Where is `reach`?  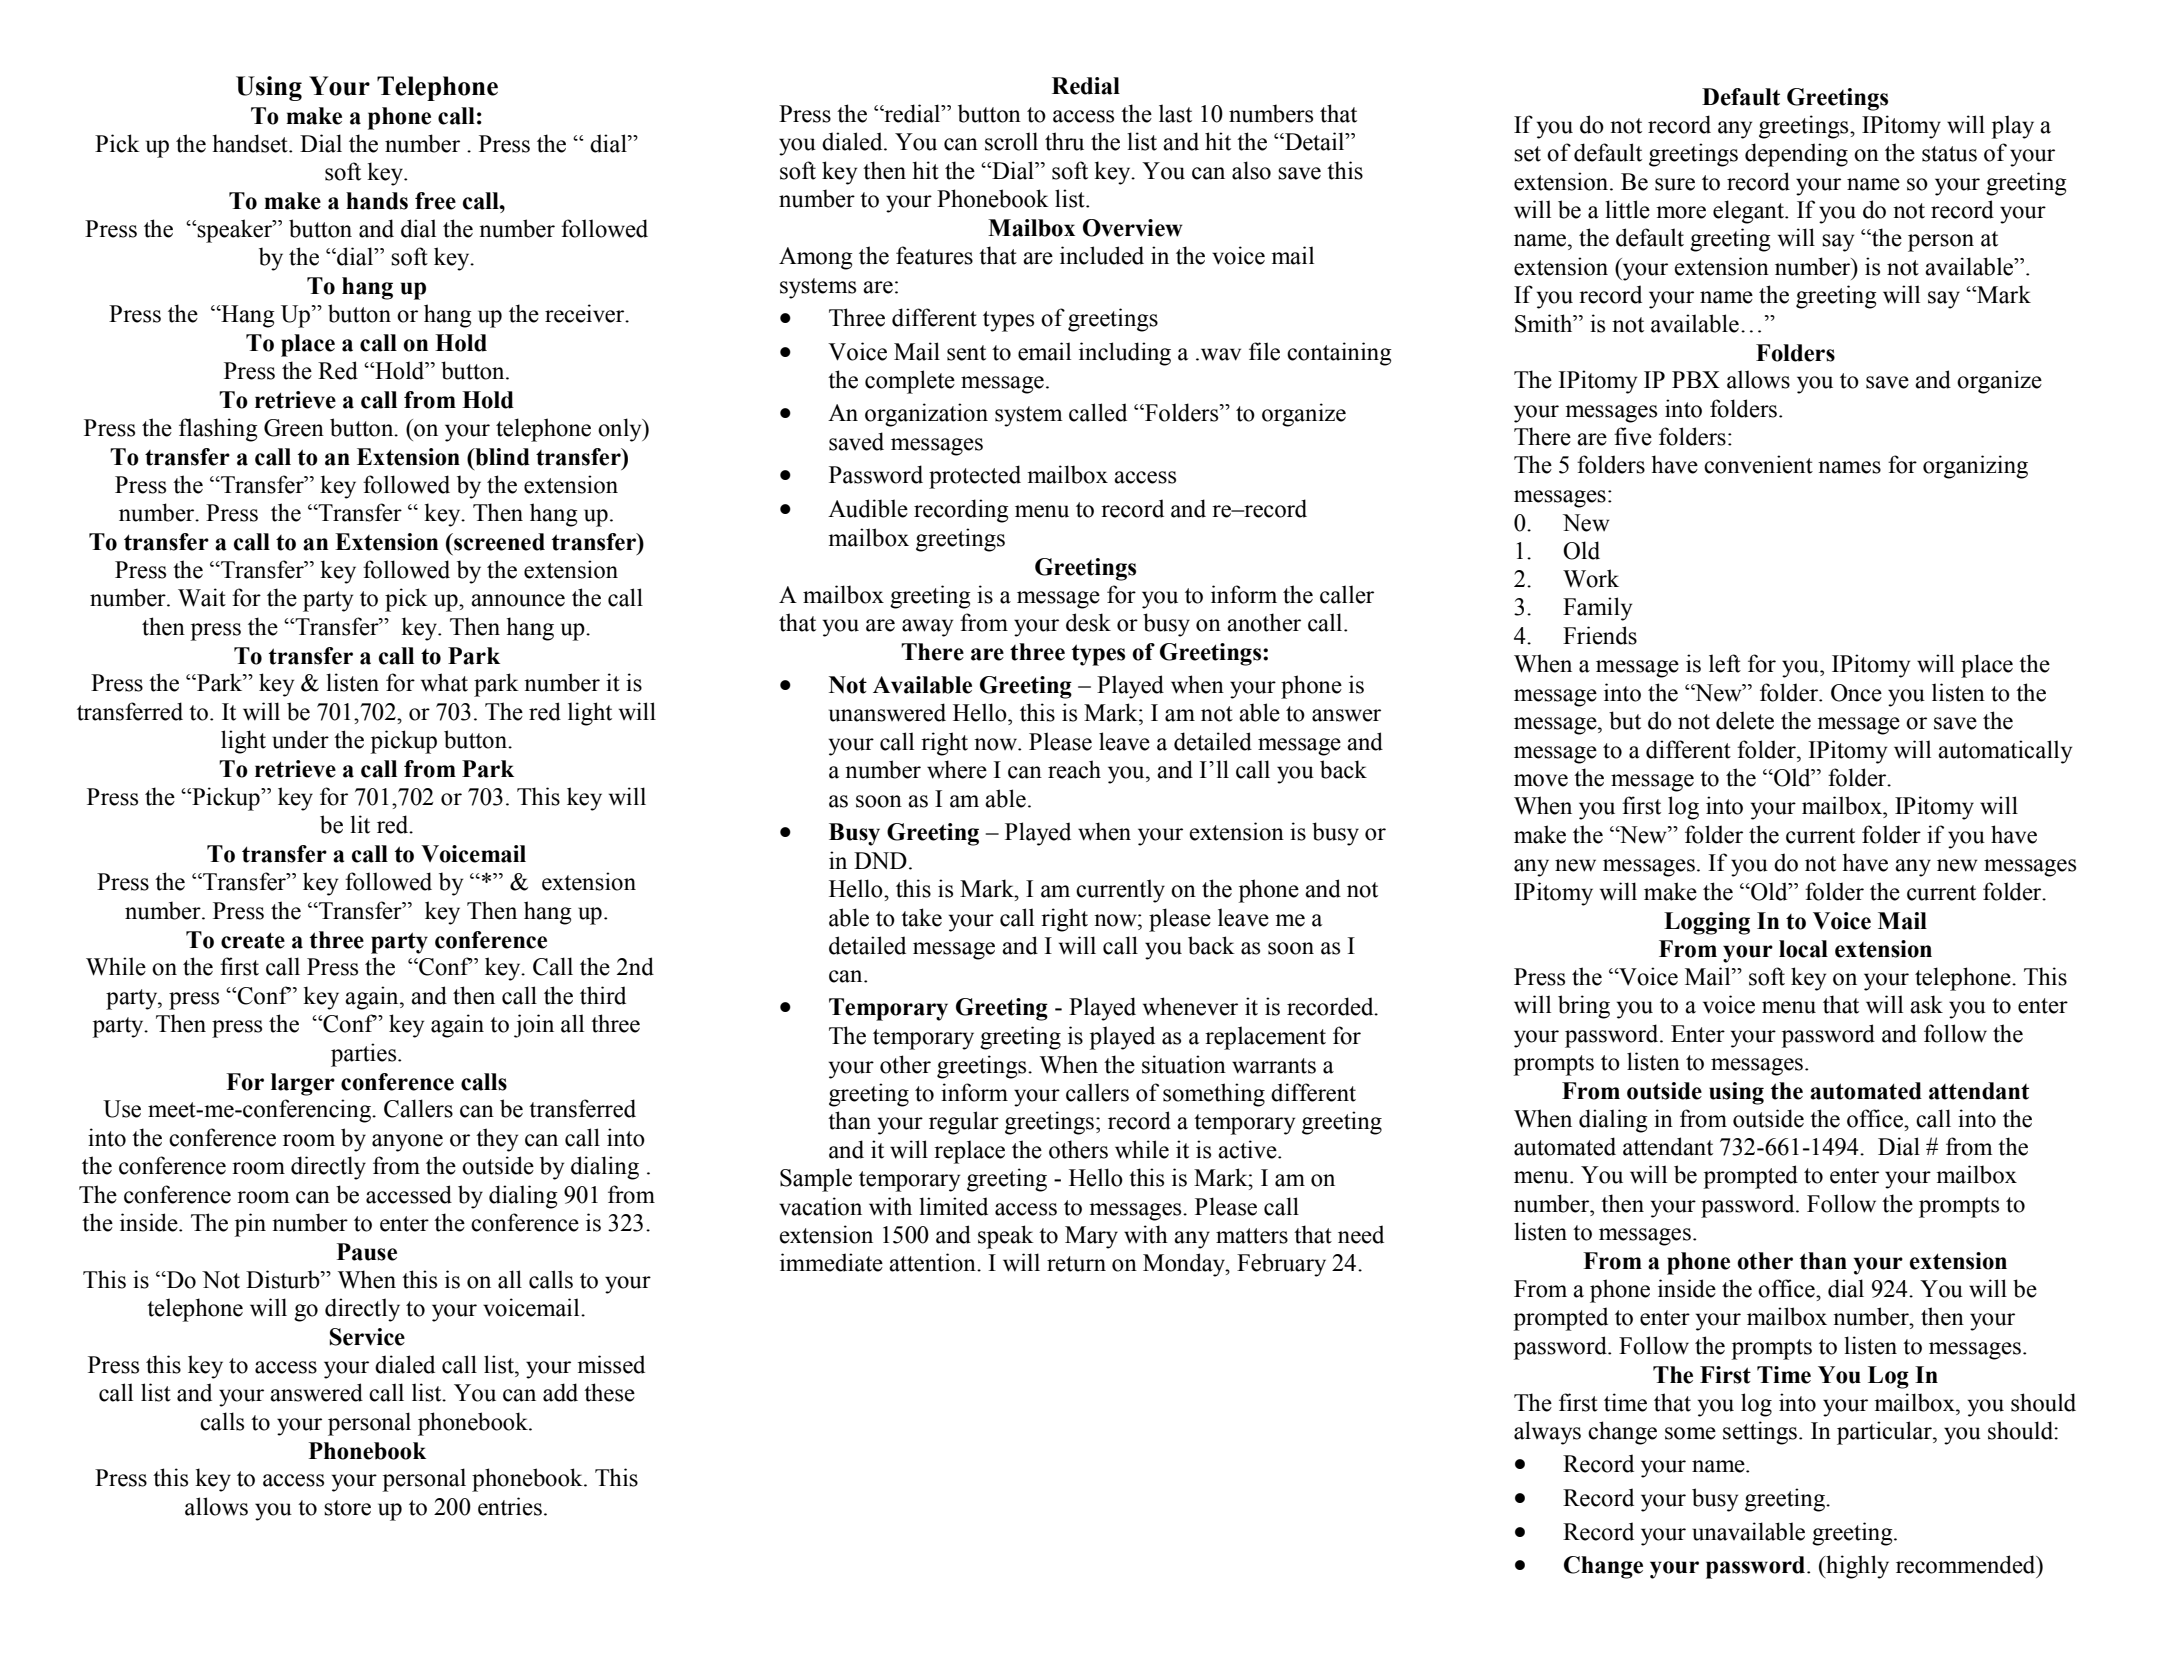 reach is located at coordinates (1074, 769).
